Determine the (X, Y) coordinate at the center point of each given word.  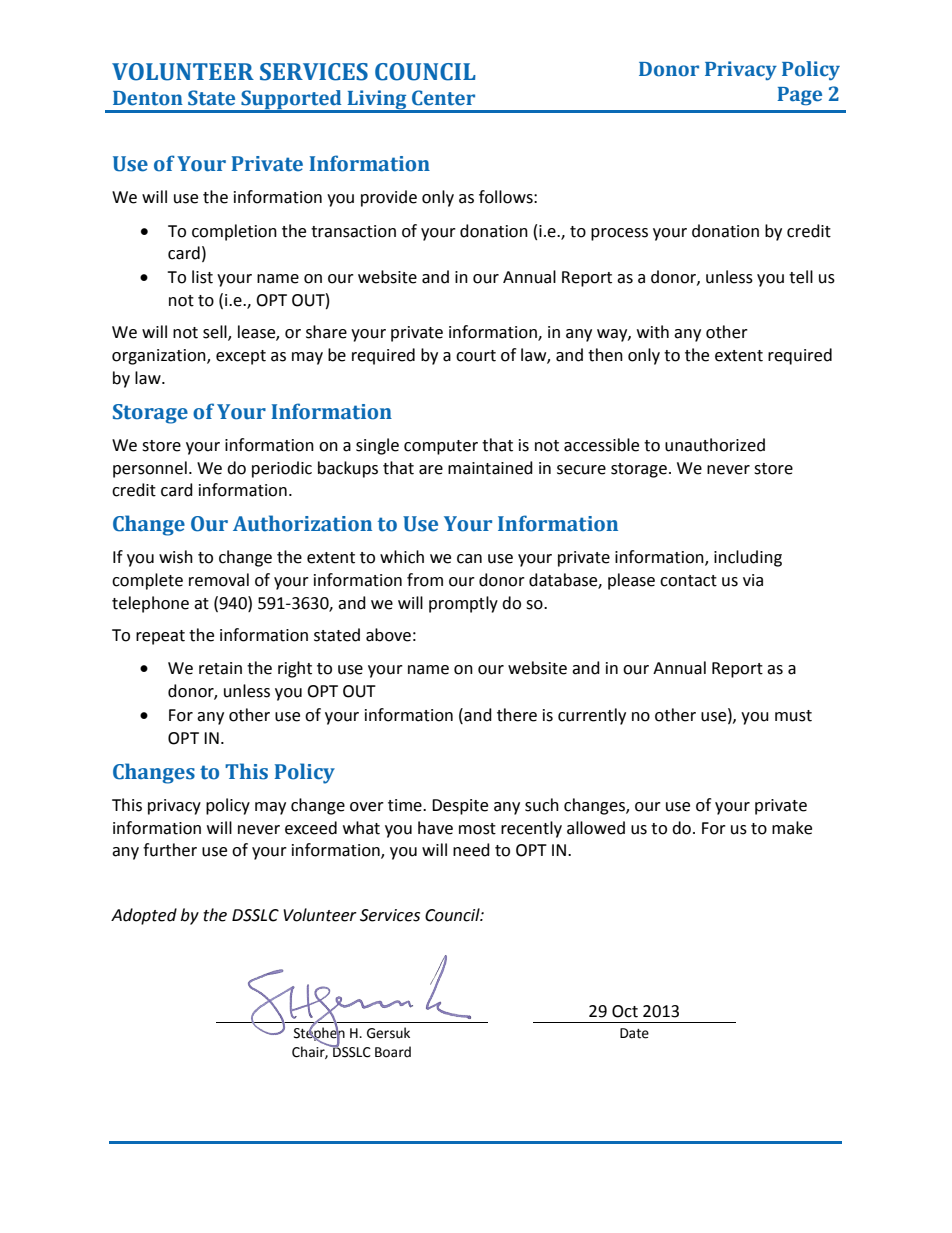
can (469, 559)
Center (443, 98)
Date (634, 1033)
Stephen (319, 1034)
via (753, 580)
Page (799, 96)
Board (393, 1052)
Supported (291, 101)
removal (219, 580)
